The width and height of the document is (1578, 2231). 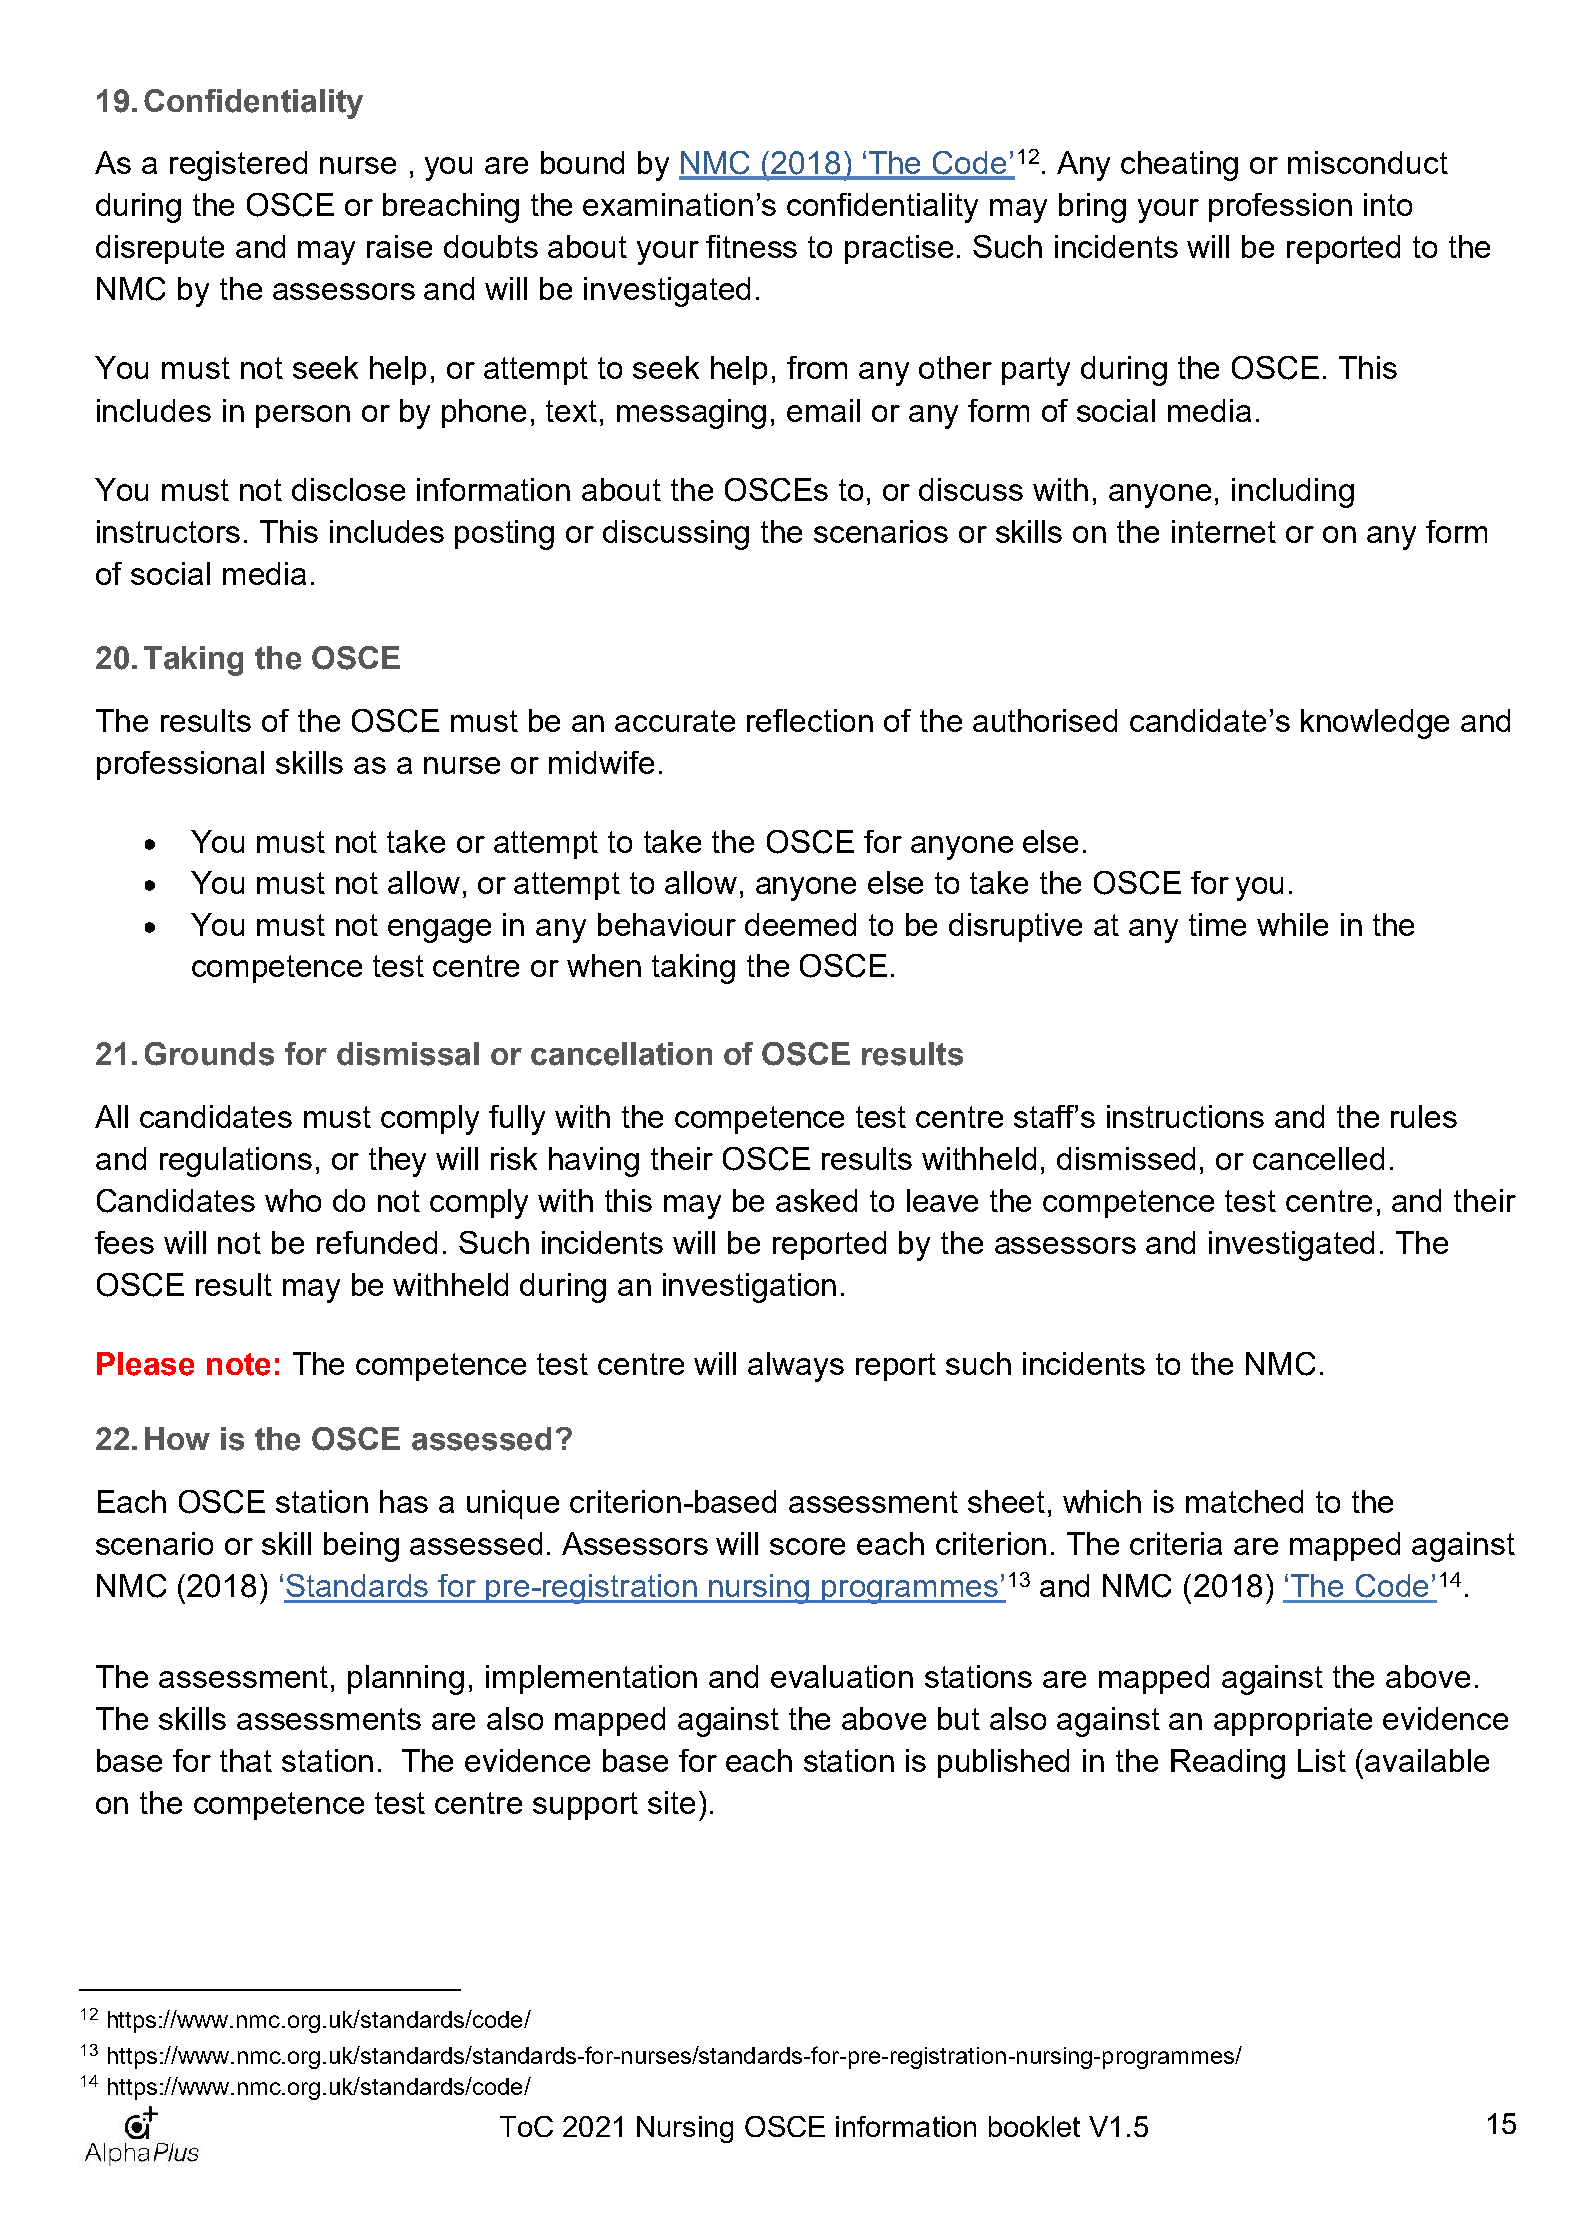 I want to click on being, so click(x=361, y=1547).
